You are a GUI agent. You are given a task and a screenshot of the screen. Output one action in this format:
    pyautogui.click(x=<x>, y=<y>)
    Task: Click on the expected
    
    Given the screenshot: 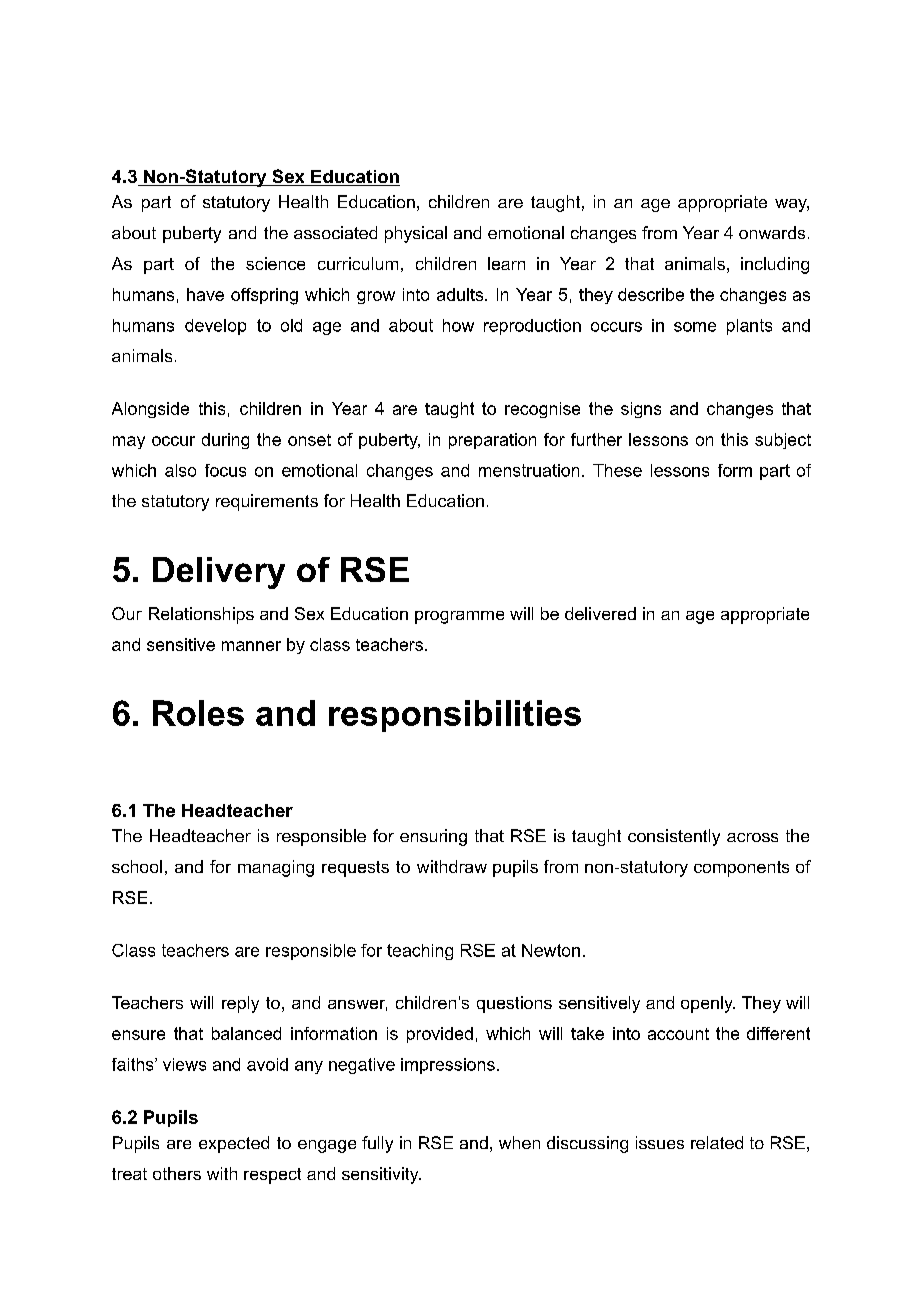 What is the action you would take?
    pyautogui.click(x=234, y=1144)
